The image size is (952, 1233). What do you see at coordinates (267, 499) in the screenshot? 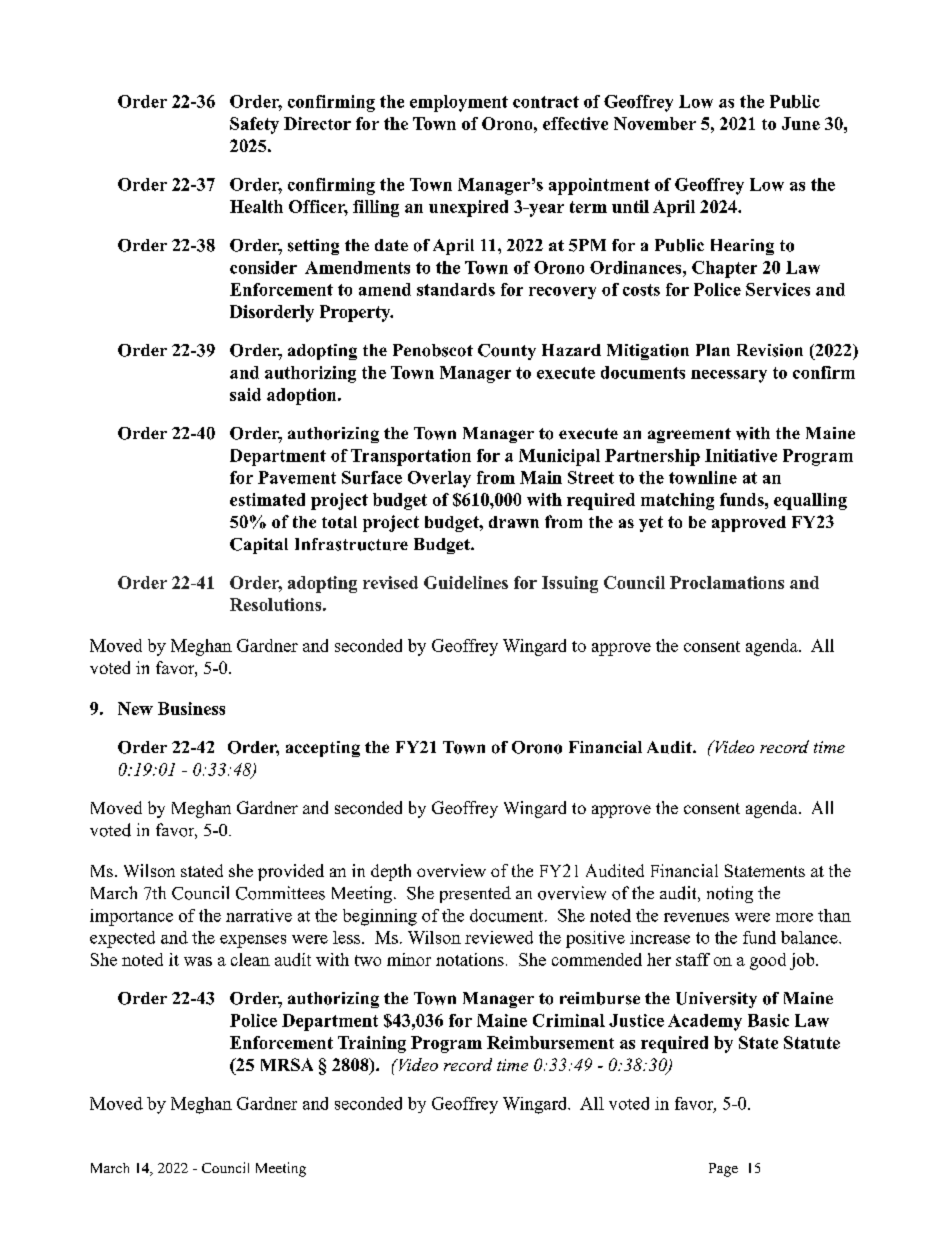
I see `estimated` at bounding box center [267, 499].
